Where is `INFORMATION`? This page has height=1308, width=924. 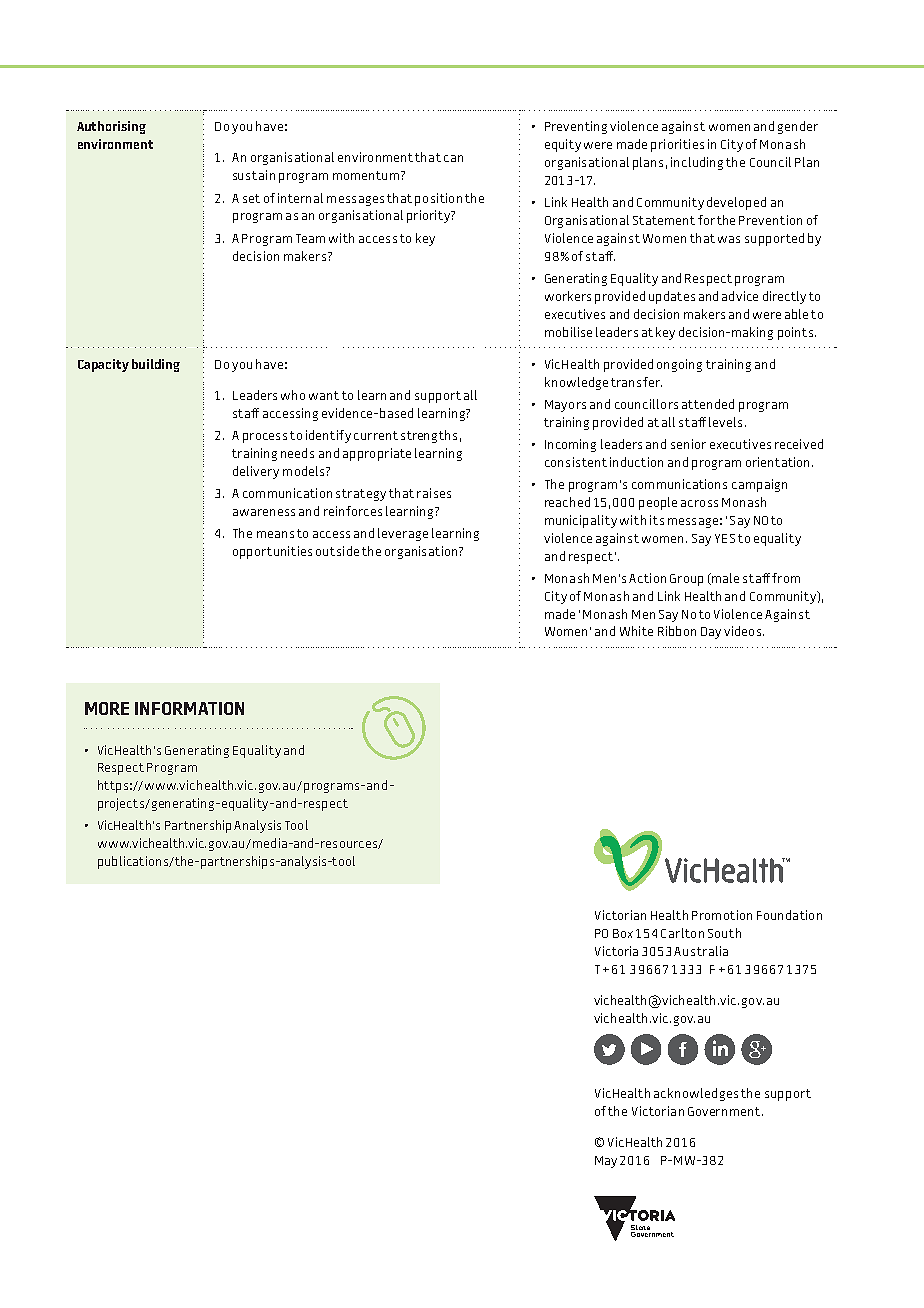 INFORMATION is located at coordinates (189, 708).
